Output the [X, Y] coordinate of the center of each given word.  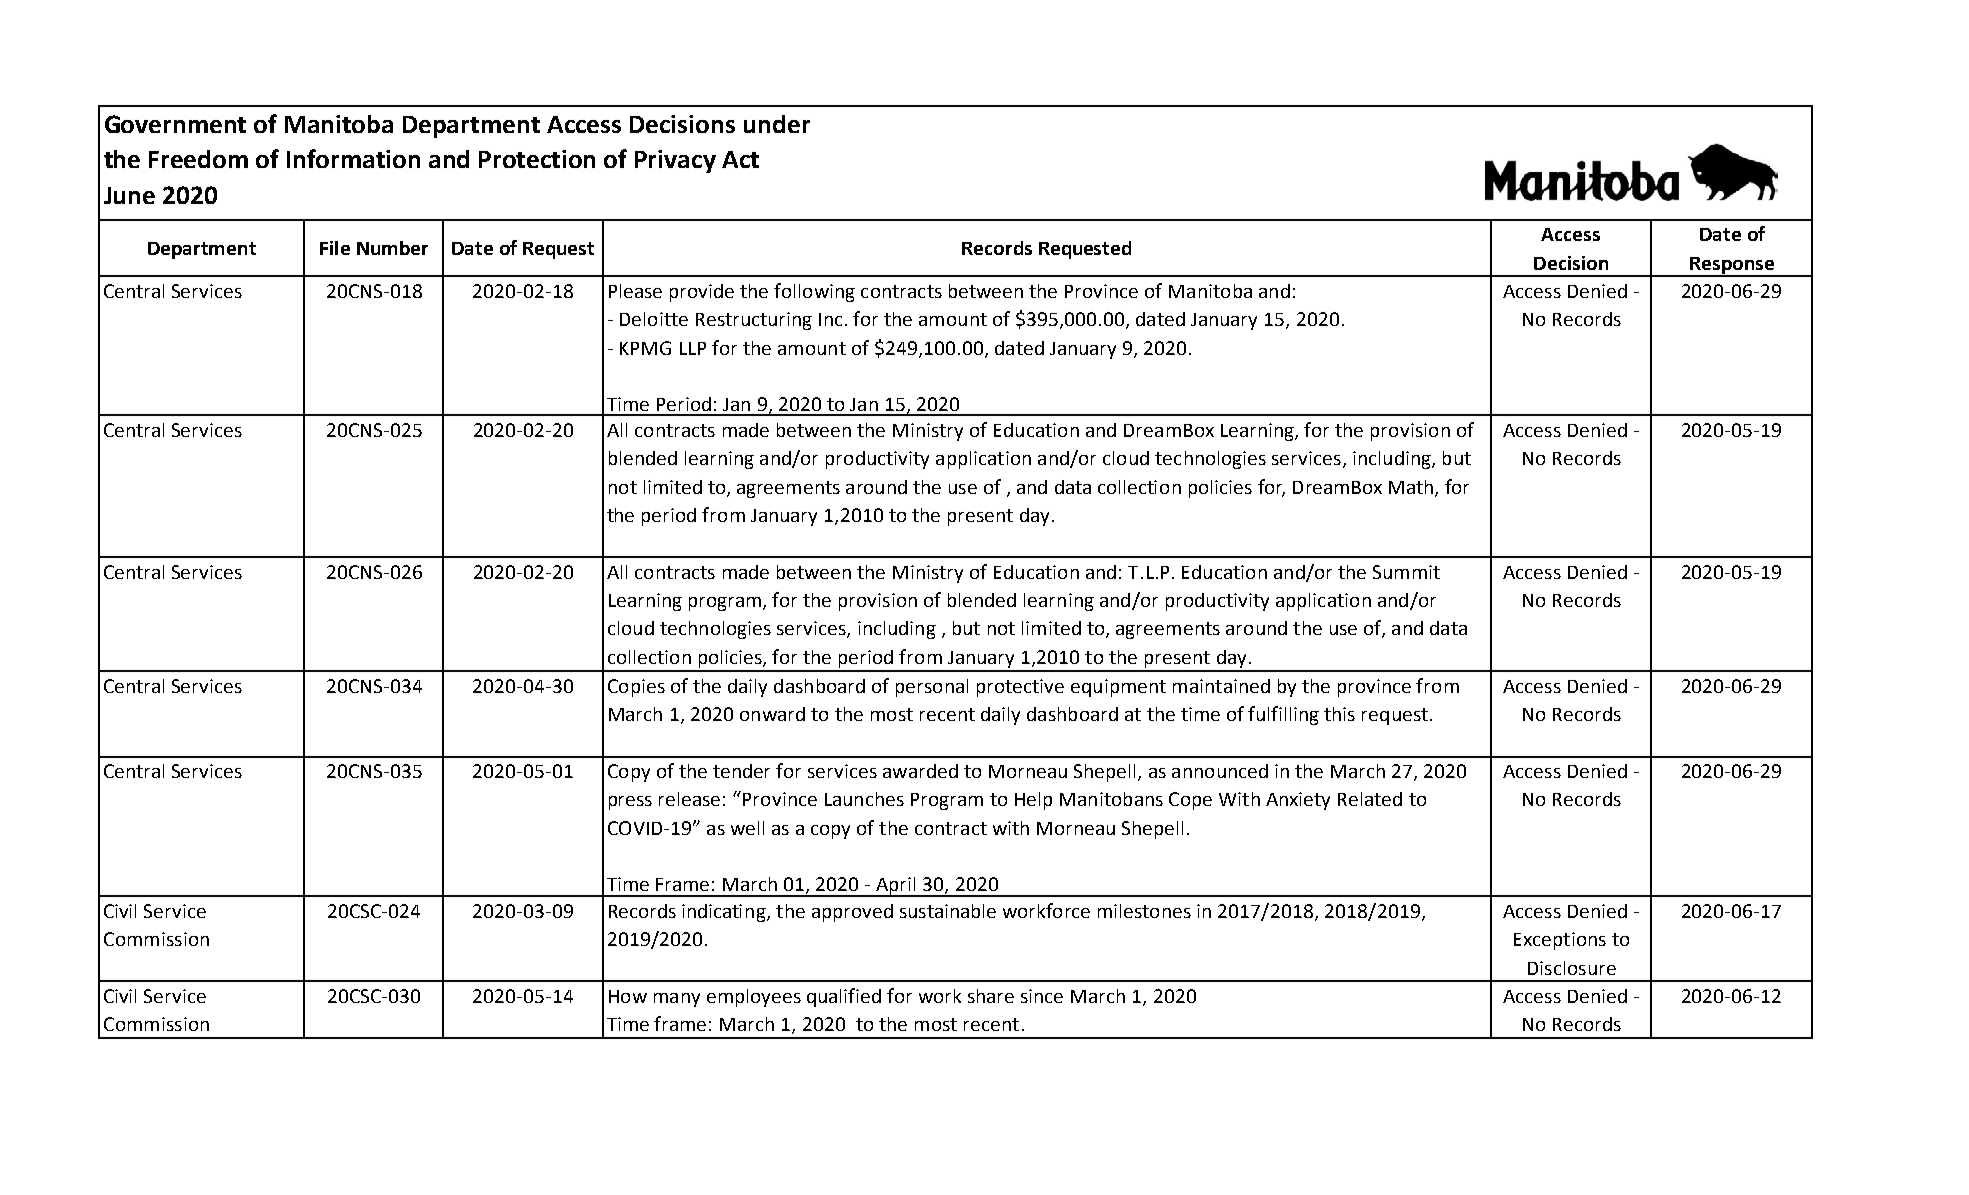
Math [1411, 487]
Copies [636, 688]
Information [353, 158]
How [628, 996]
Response [1732, 266]
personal [932, 688]
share [991, 996]
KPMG [645, 348]
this [1339, 714]
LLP [693, 348]
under [777, 124]
